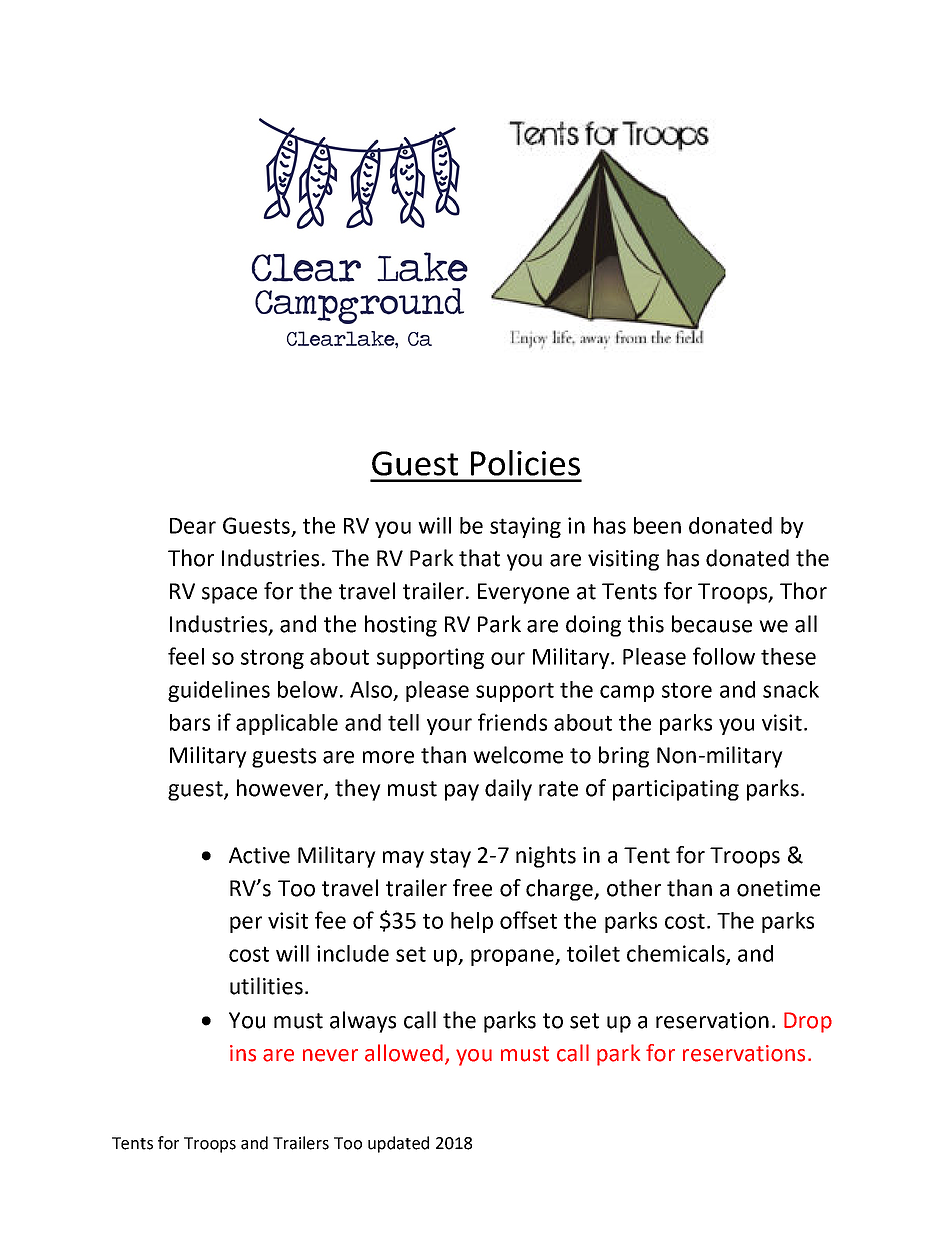  Describe the element at coordinates (712, 624) in the page. I see `because` at that location.
